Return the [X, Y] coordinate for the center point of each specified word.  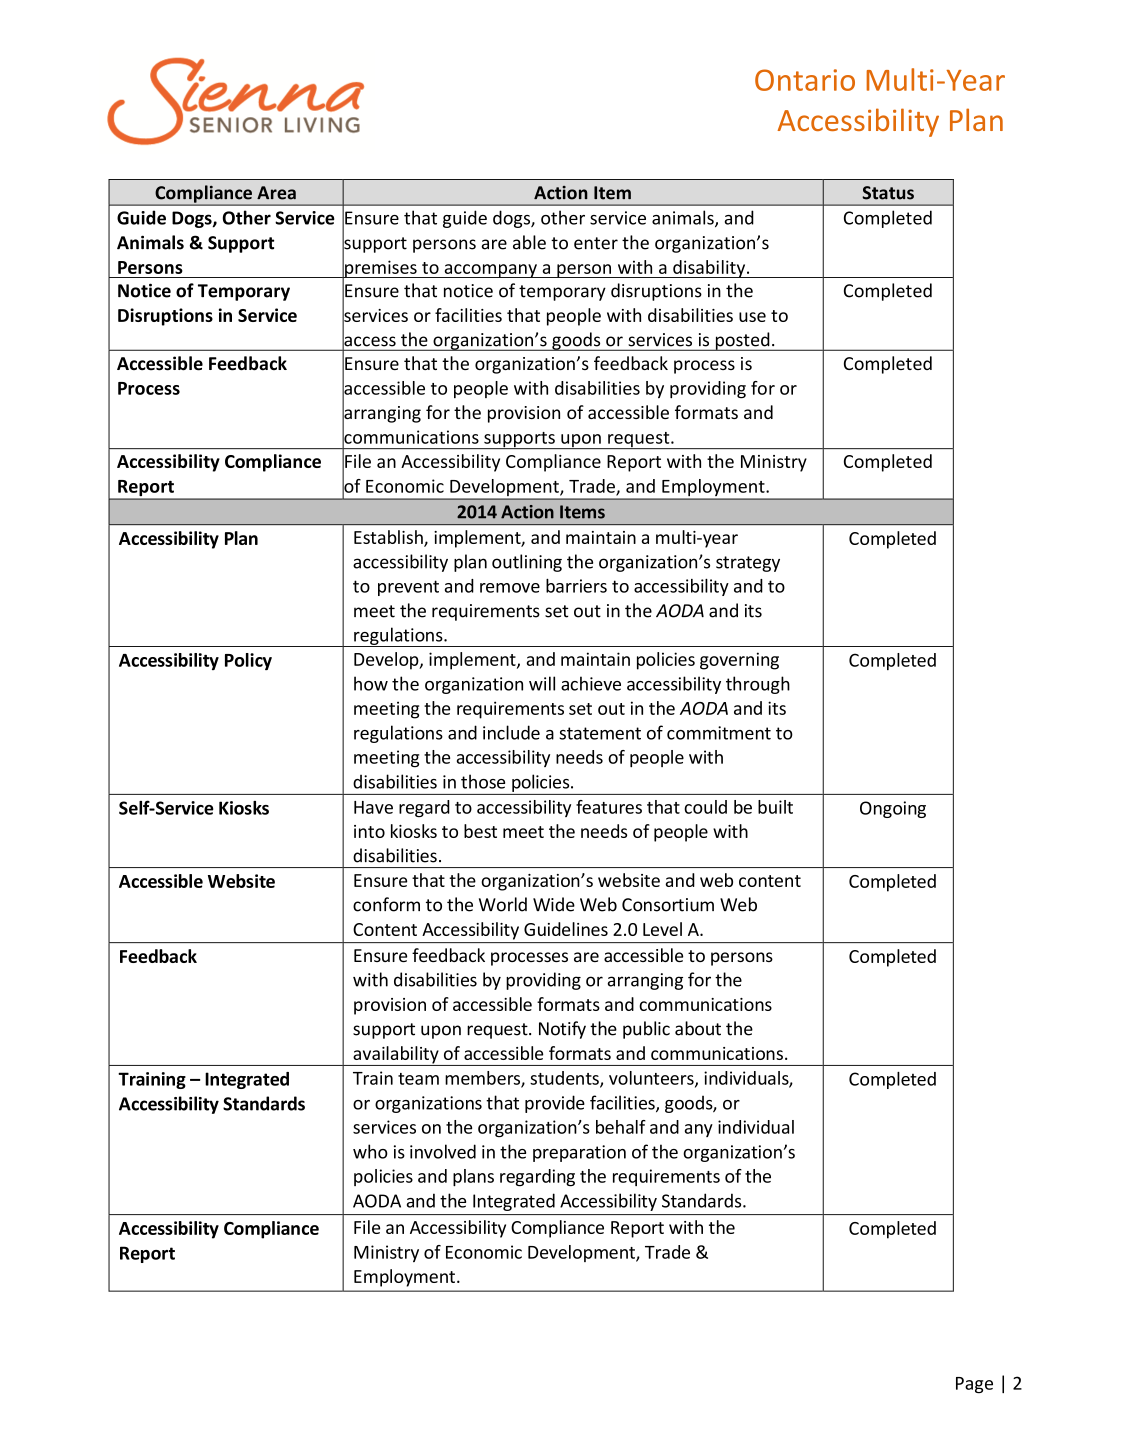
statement [600, 733]
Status [888, 193]
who [370, 1151]
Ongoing [893, 809]
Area [276, 193]
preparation [579, 1153]
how [371, 683]
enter [596, 243]
